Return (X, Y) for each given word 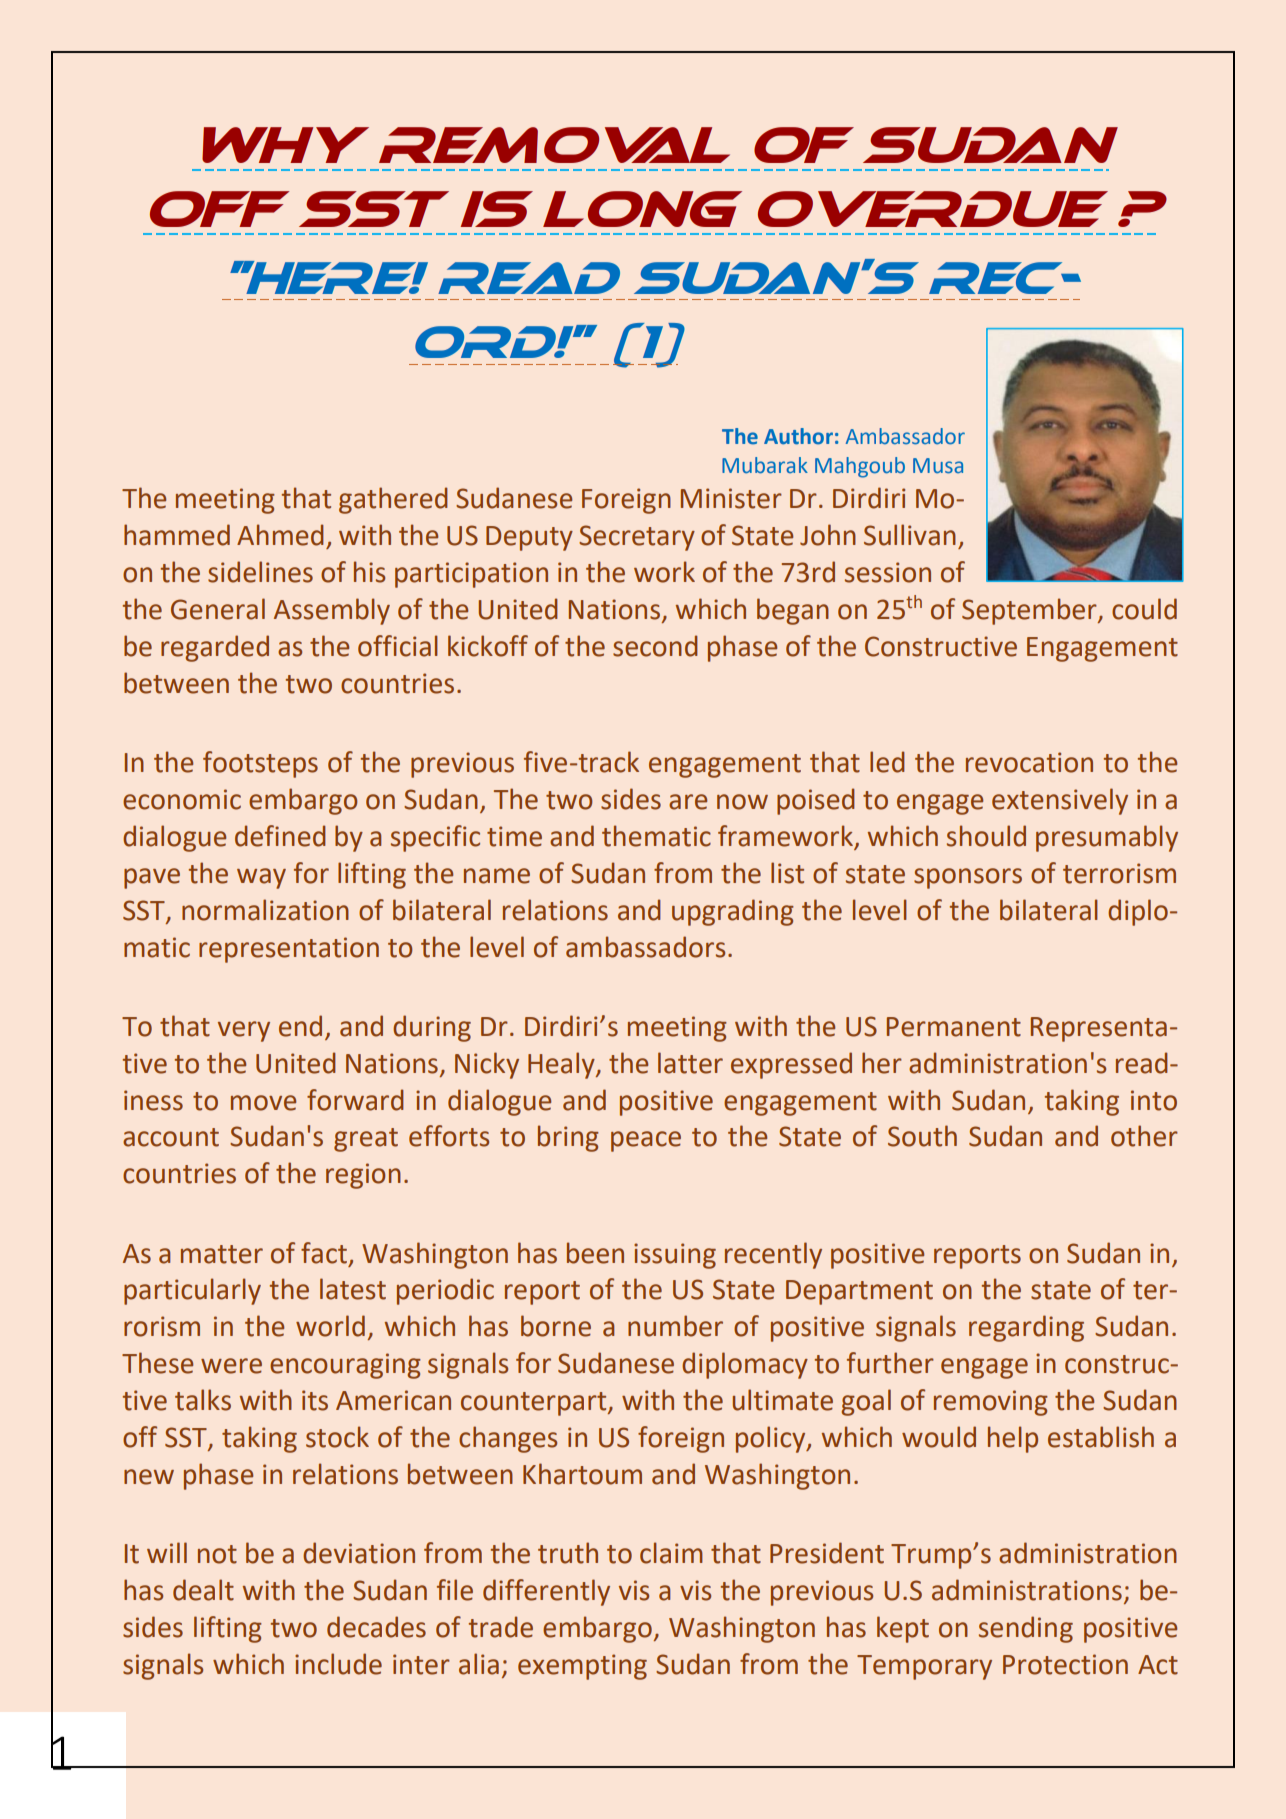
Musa (938, 466)
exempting (582, 1667)
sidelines (260, 572)
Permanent (954, 1027)
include (338, 1664)
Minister (731, 498)
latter (690, 1063)
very (244, 1031)
